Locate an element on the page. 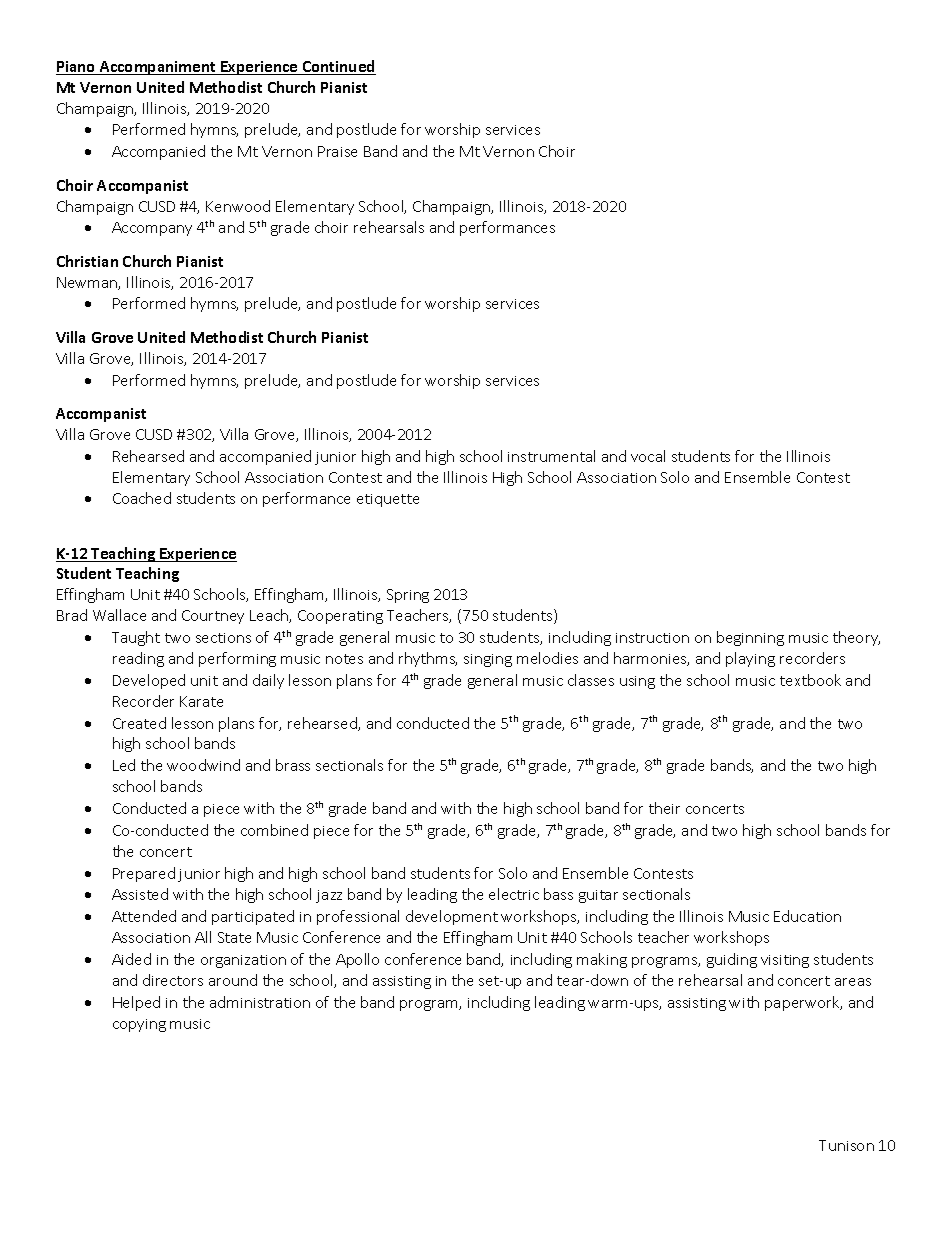  directors is located at coordinates (173, 980).
